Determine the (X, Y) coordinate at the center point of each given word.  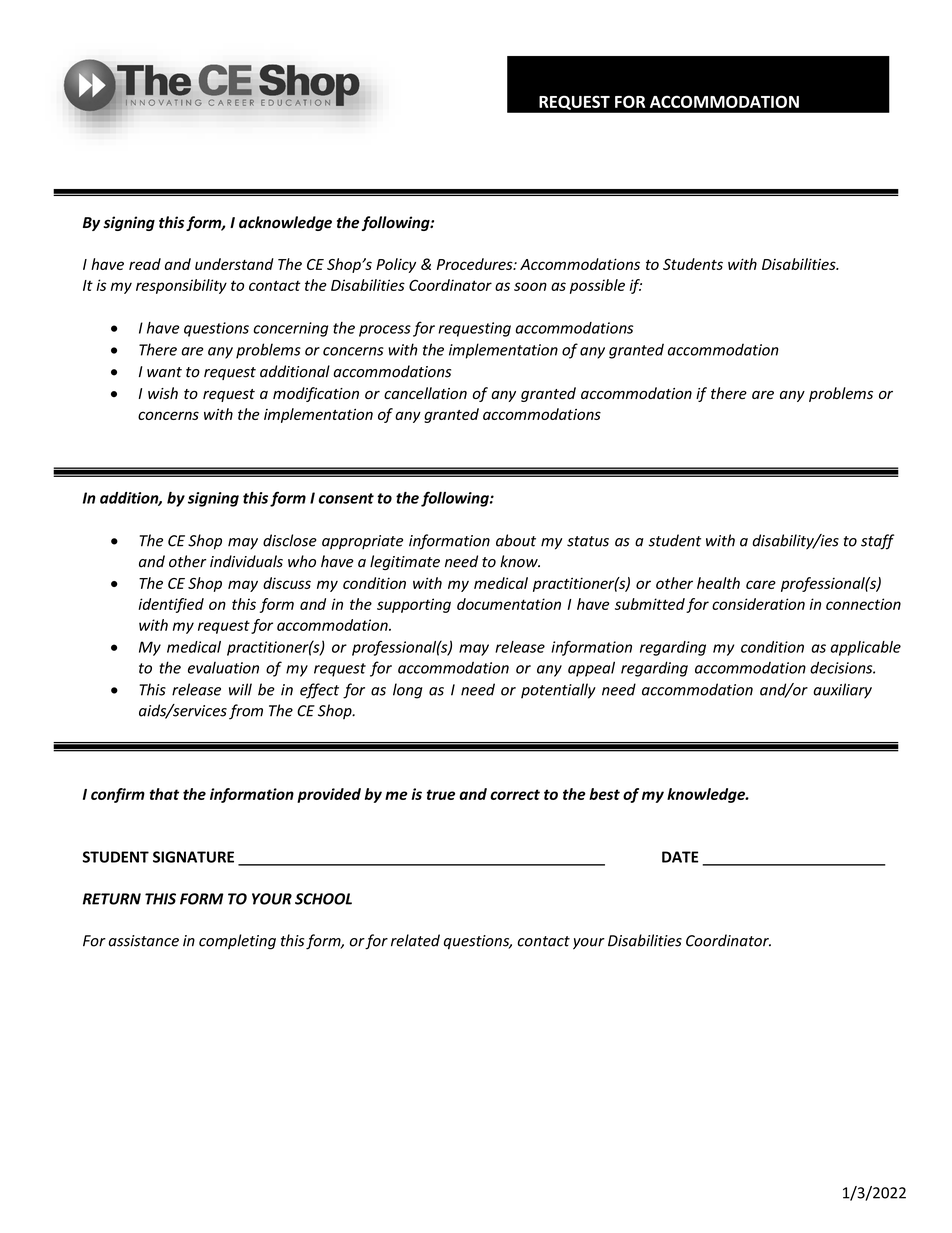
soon (530, 286)
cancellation (425, 393)
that (164, 794)
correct (515, 794)
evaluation (223, 668)
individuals (246, 561)
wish (163, 393)
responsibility (181, 286)
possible (597, 286)
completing (237, 942)
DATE (680, 857)
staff (877, 542)
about (516, 540)
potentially (558, 691)
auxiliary (842, 691)
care (761, 584)
